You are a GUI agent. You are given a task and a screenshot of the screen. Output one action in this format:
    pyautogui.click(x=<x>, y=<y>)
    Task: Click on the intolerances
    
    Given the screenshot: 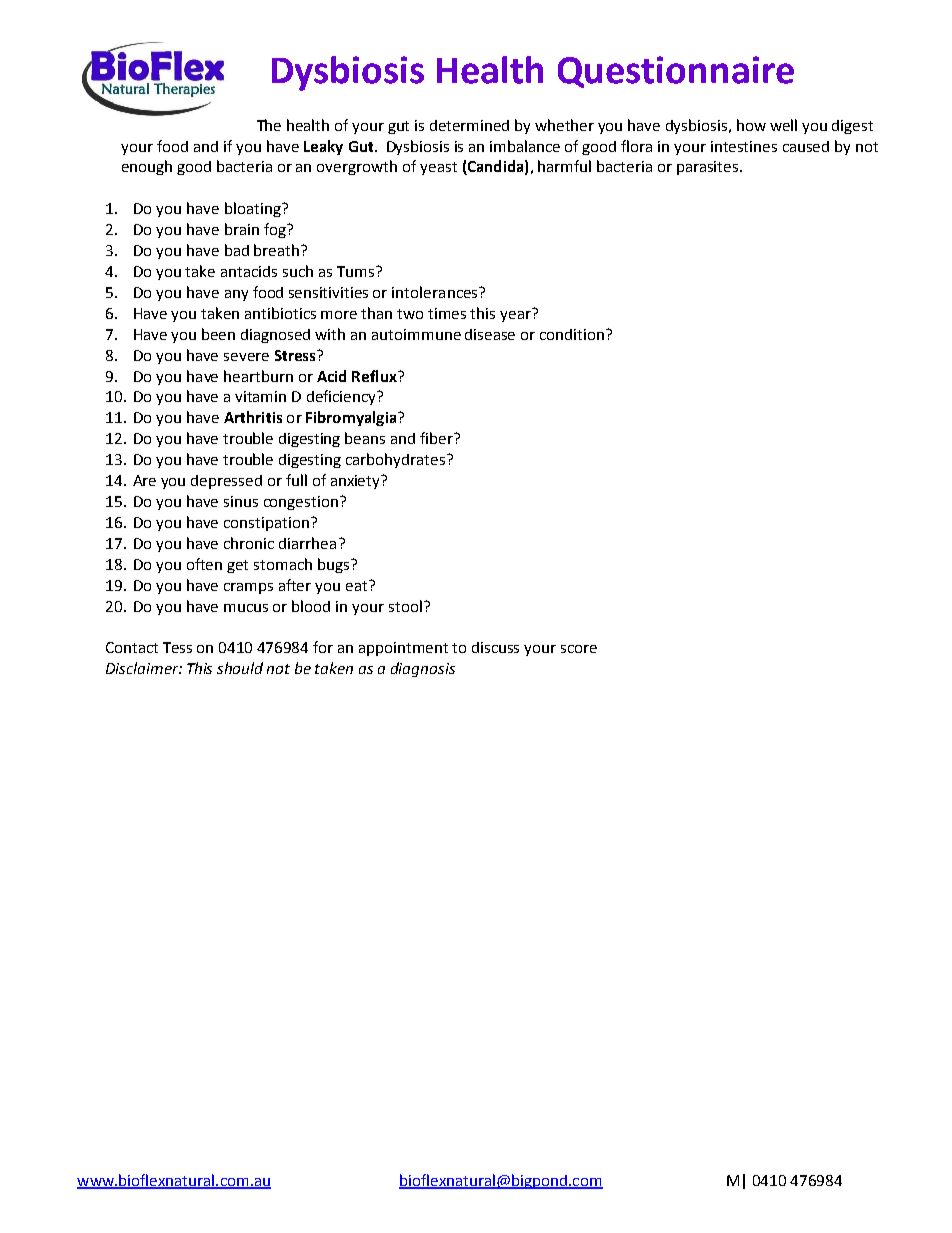 What is the action you would take?
    pyautogui.click(x=436, y=292)
